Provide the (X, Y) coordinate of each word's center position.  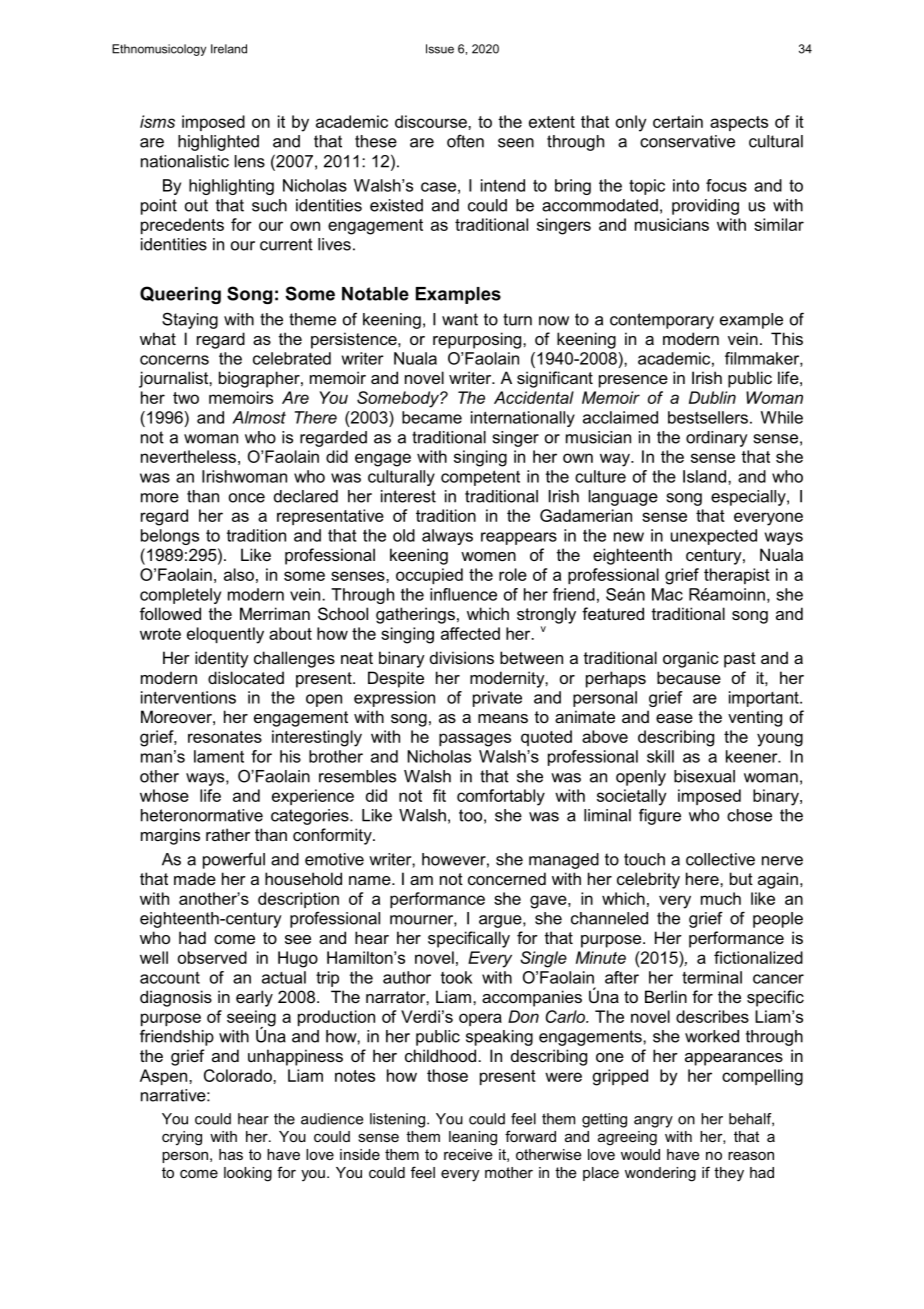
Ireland (229, 49)
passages (475, 740)
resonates (225, 737)
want (460, 319)
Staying (190, 320)
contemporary (662, 321)
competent (480, 478)
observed (212, 957)
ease (674, 718)
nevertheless (188, 456)
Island (706, 476)
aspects (739, 123)
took (456, 977)
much (721, 898)
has (231, 1154)
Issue (440, 49)
